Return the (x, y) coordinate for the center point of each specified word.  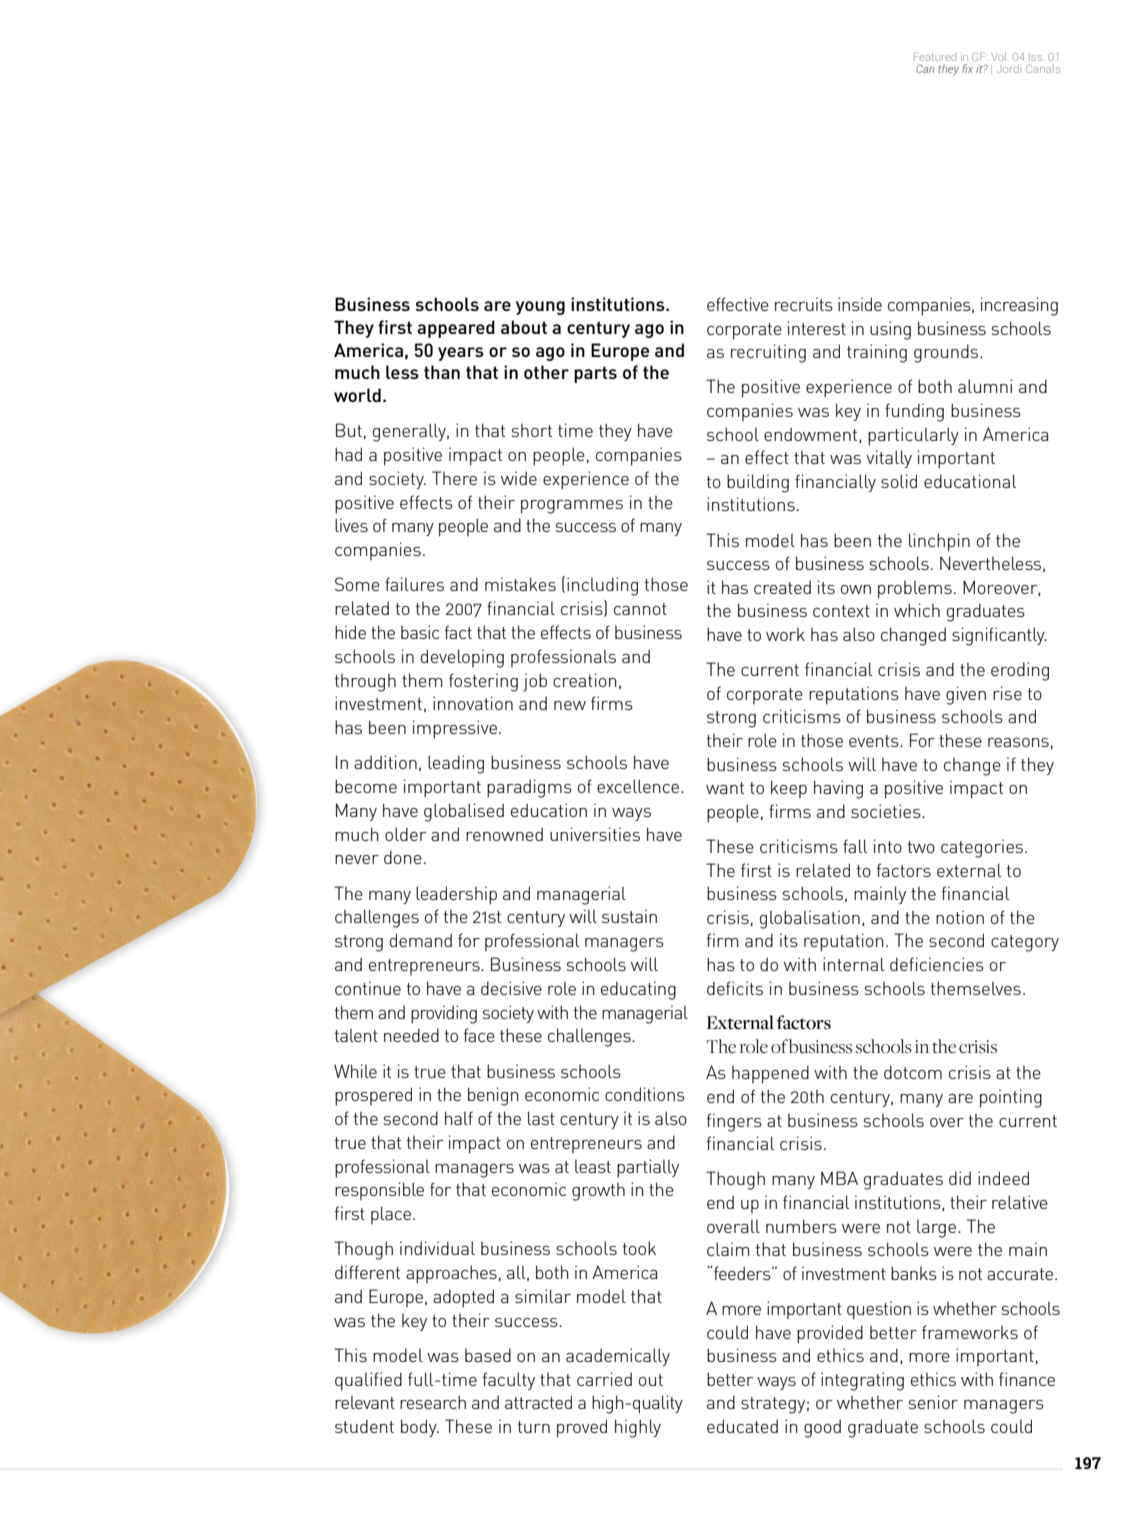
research (433, 1402)
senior (933, 1402)
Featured (935, 57)
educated (742, 1426)
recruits (804, 304)
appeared (456, 329)
